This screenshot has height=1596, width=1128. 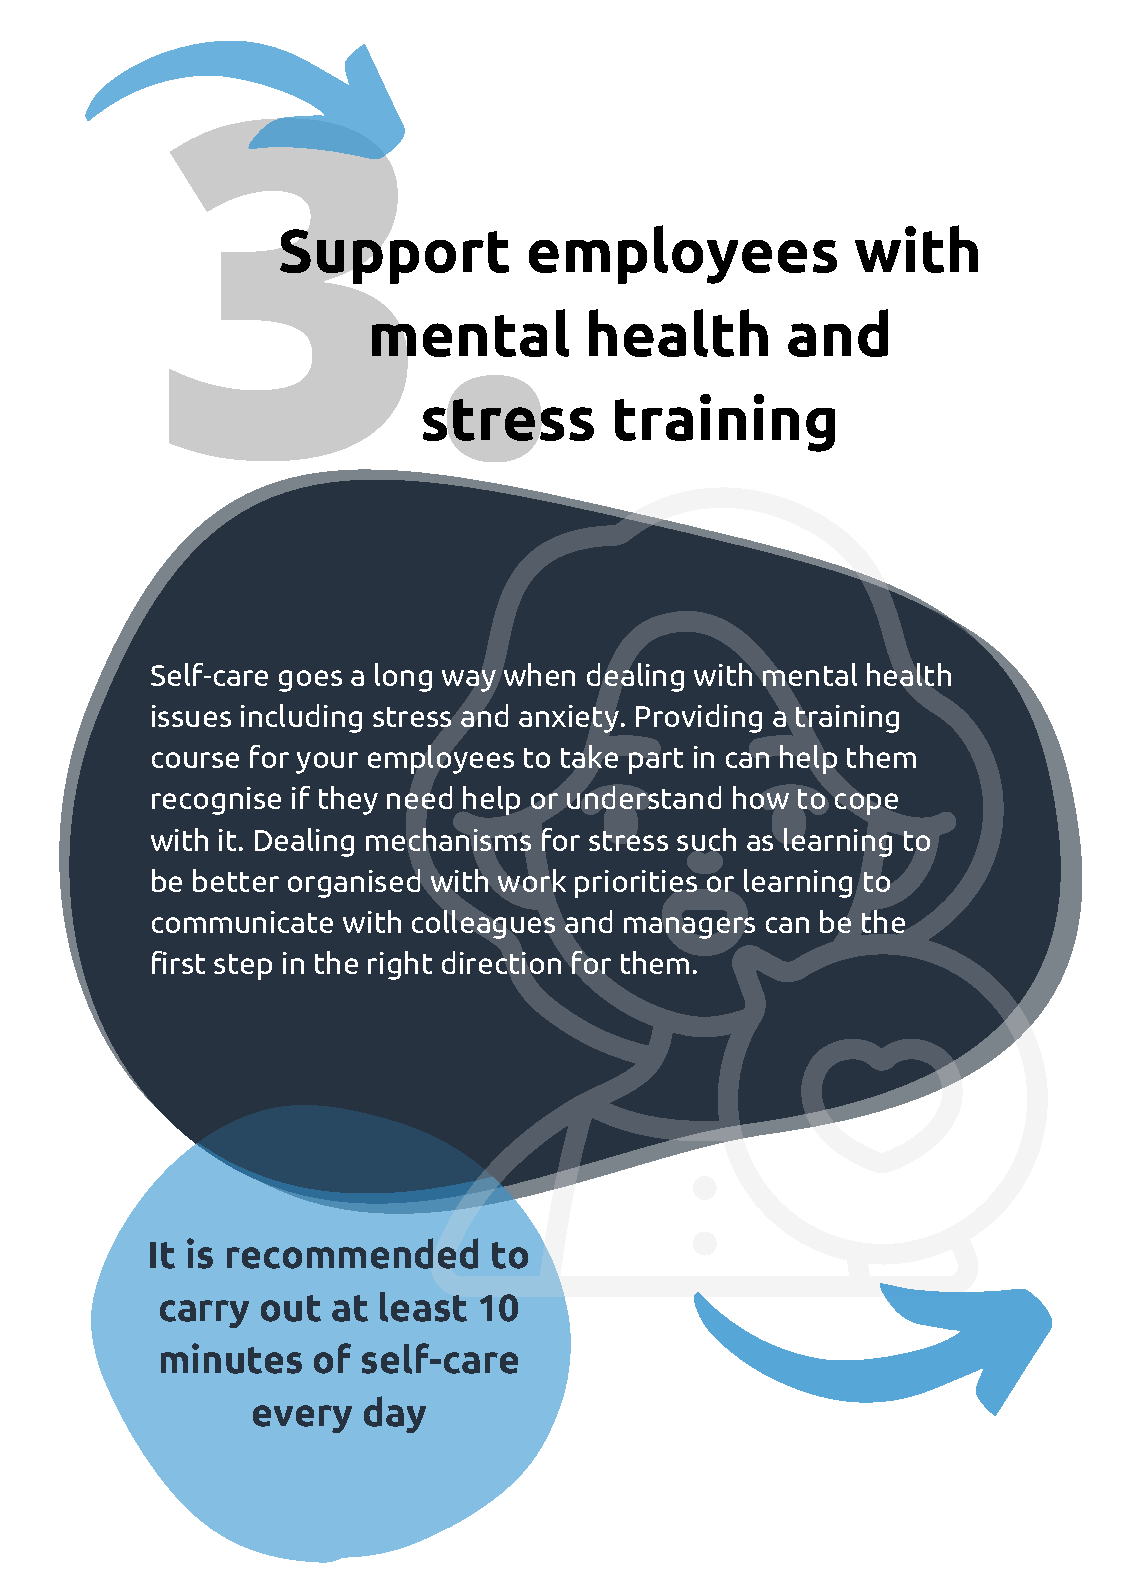 I want to click on step, so click(x=243, y=967).
